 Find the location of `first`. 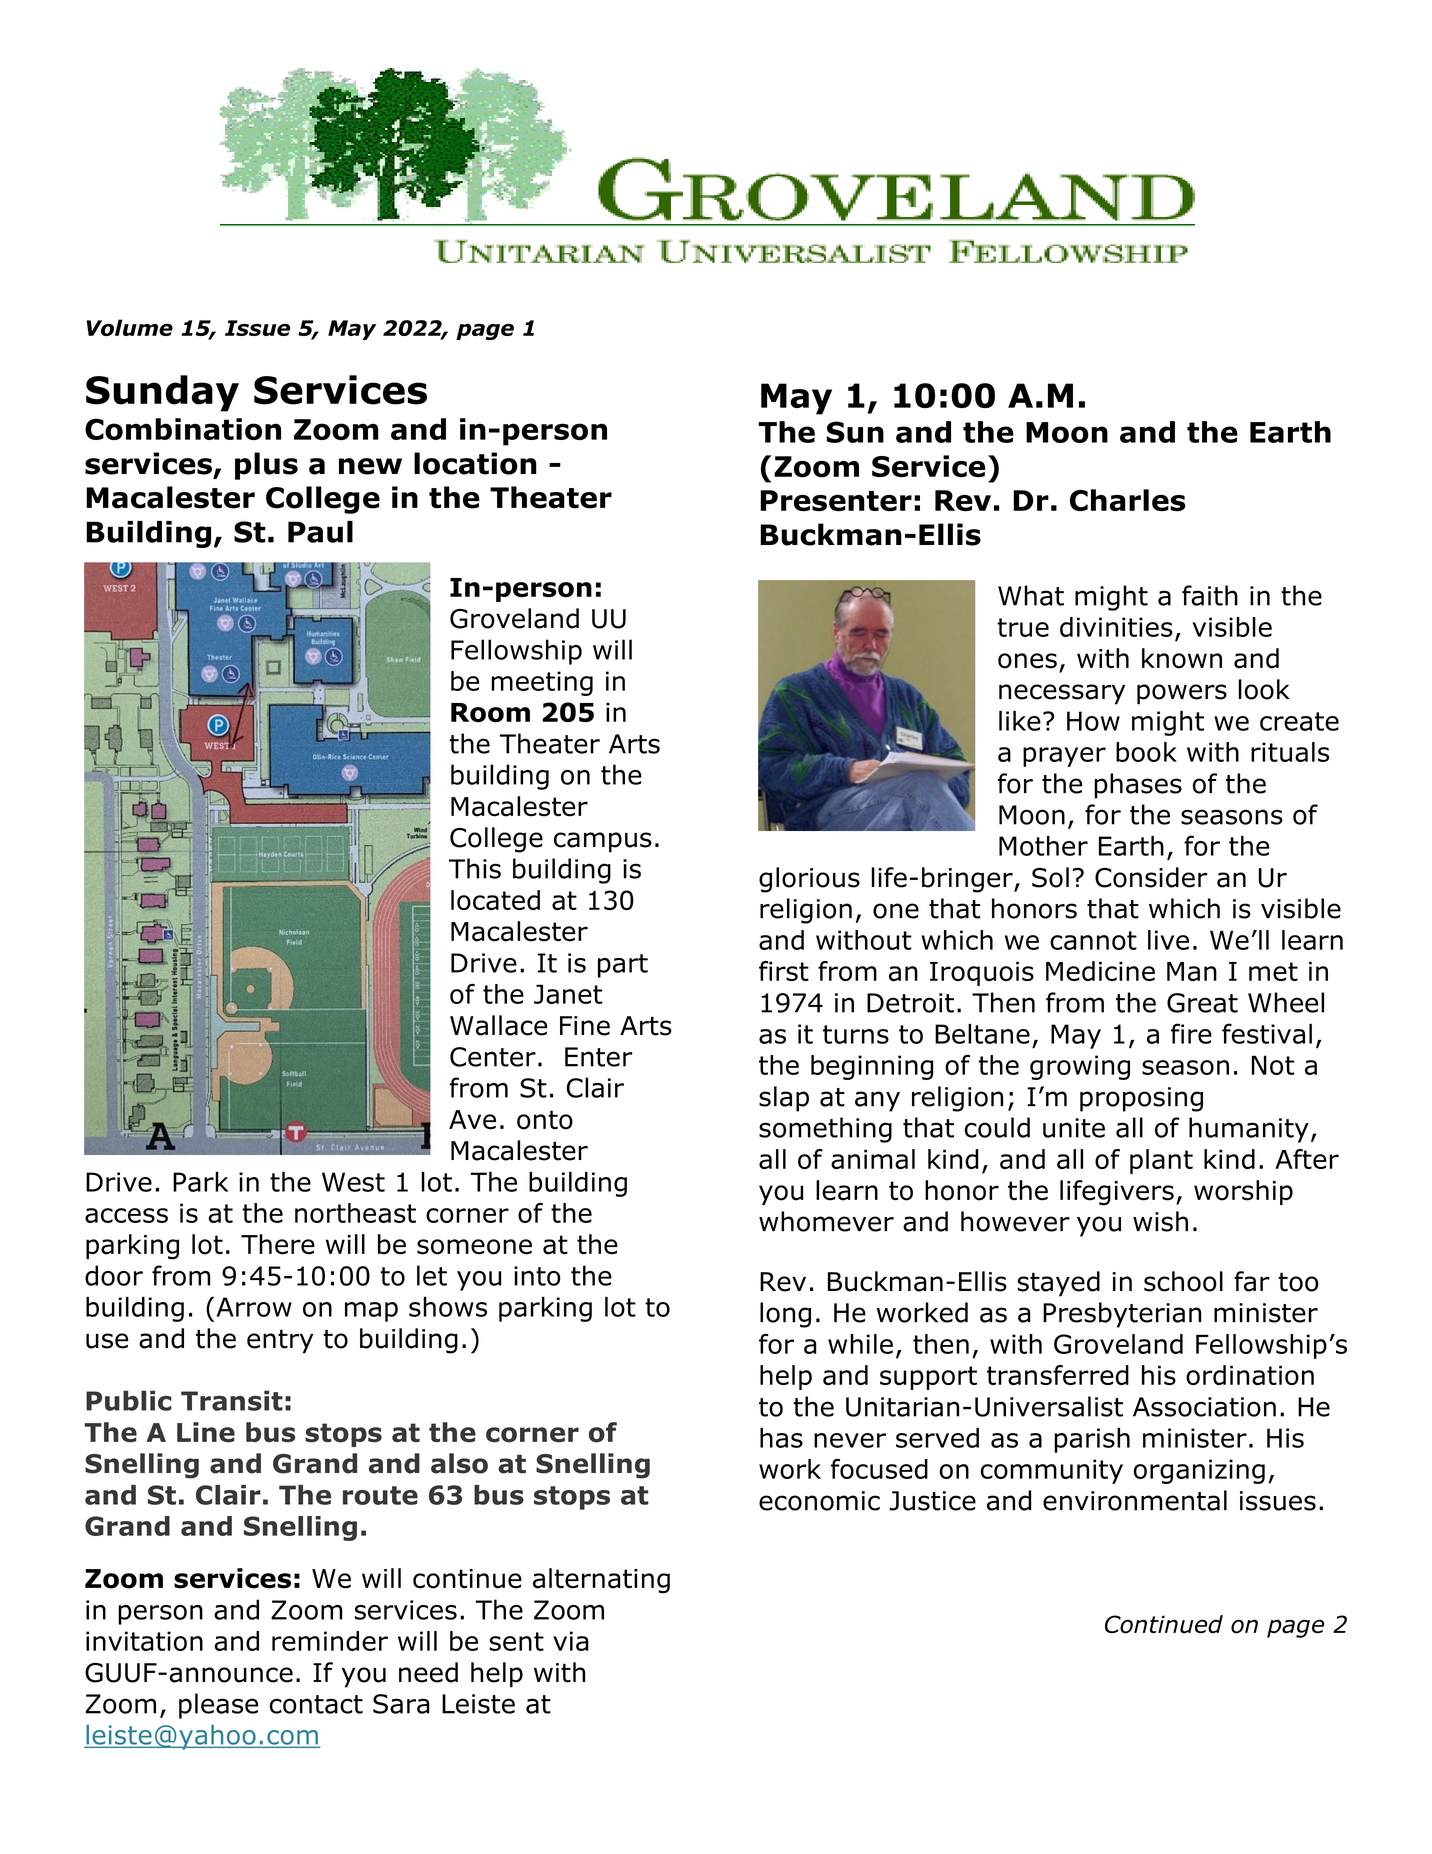

first is located at coordinates (784, 971).
